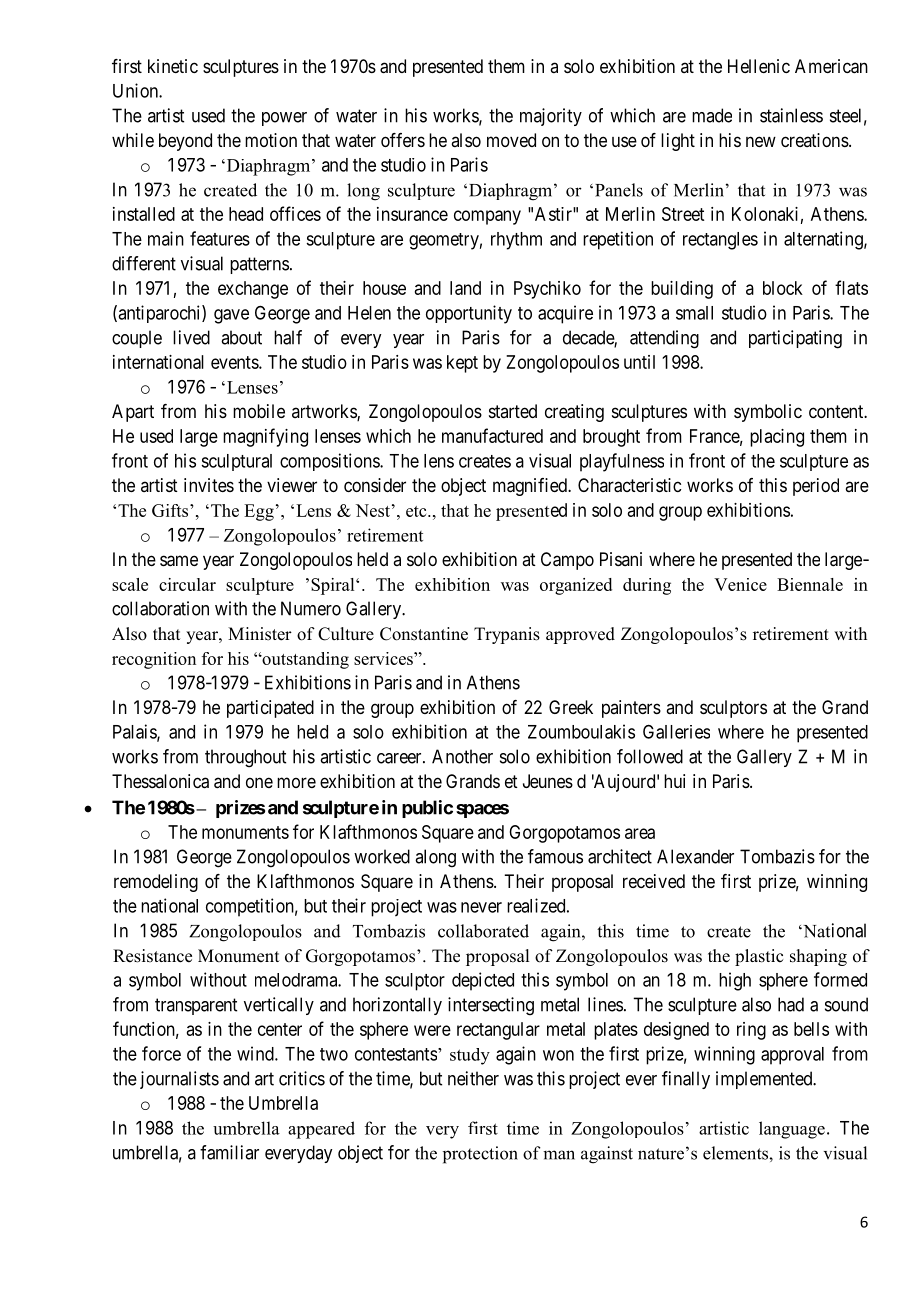 The image size is (924, 1308). What do you see at coordinates (791, 115) in the screenshot?
I see `stainless` at bounding box center [791, 115].
